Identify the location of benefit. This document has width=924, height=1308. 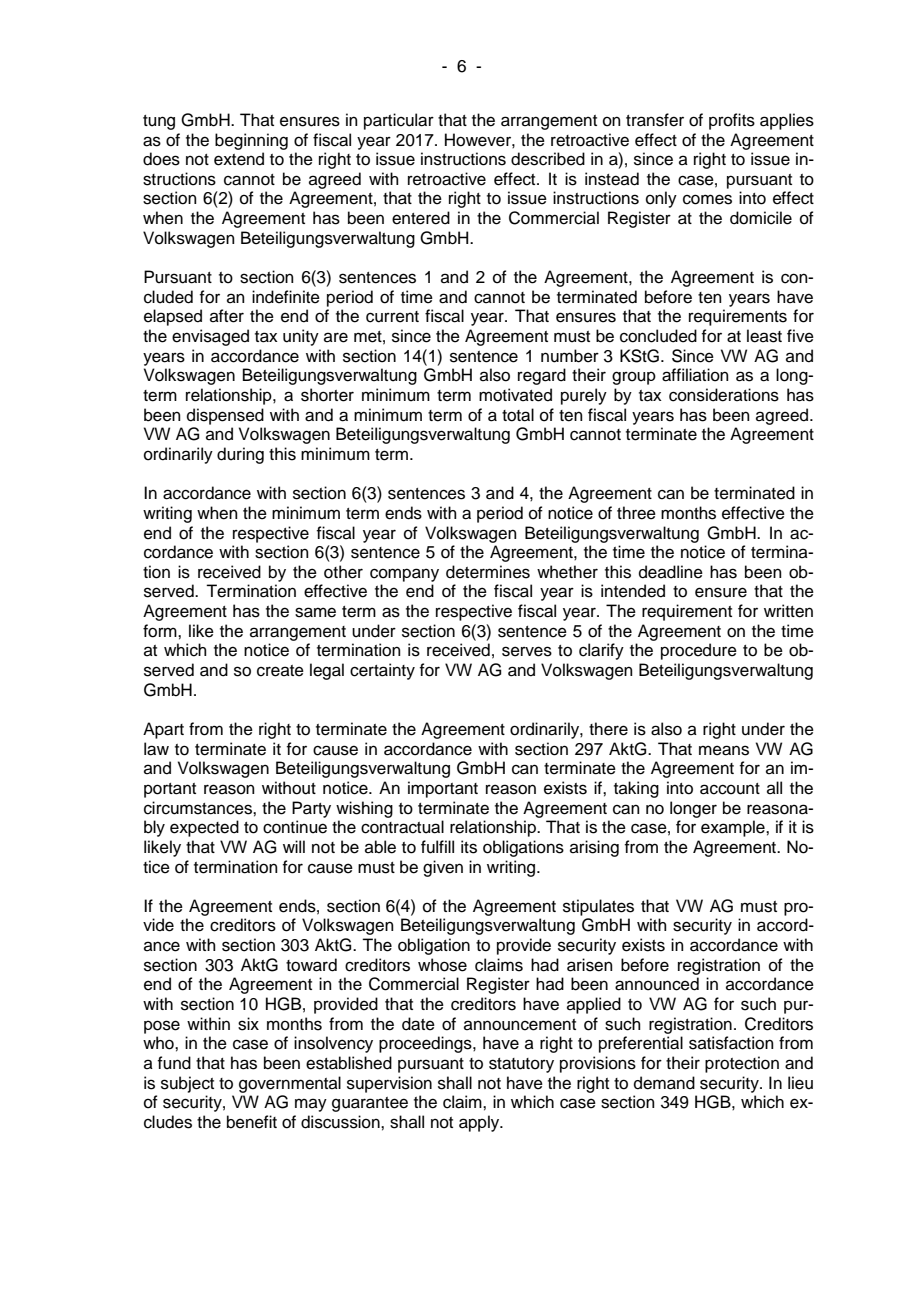
(252, 1122).
